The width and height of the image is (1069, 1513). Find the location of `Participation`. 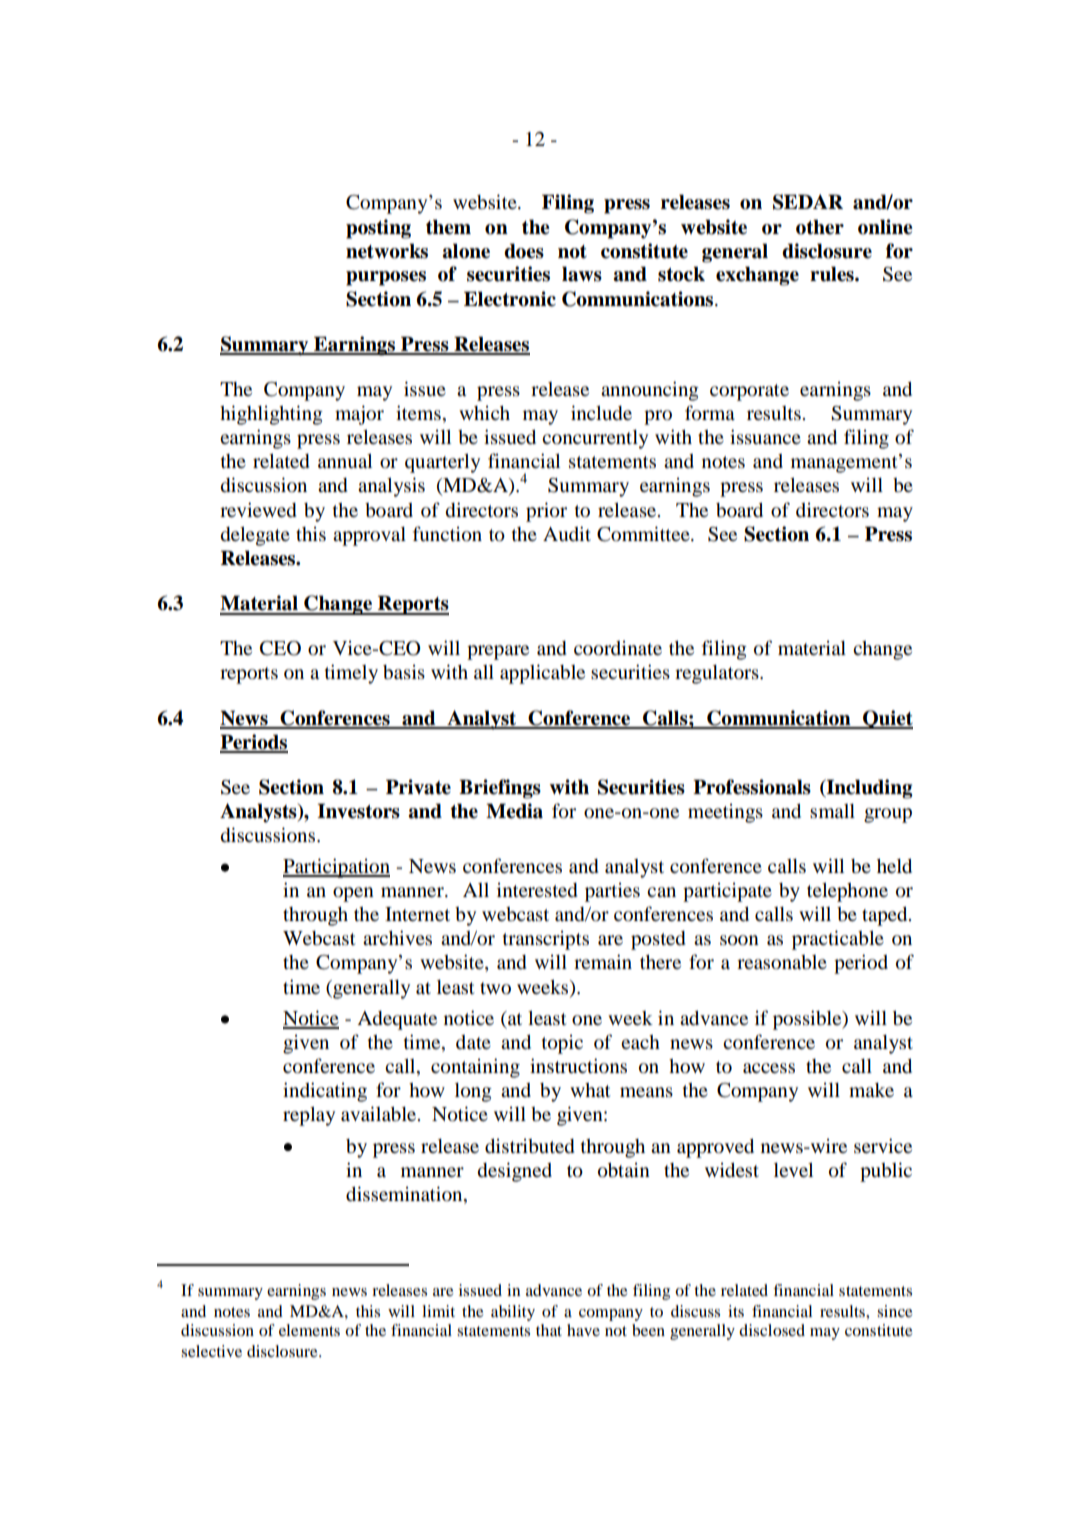

Participation is located at coordinates (336, 868).
